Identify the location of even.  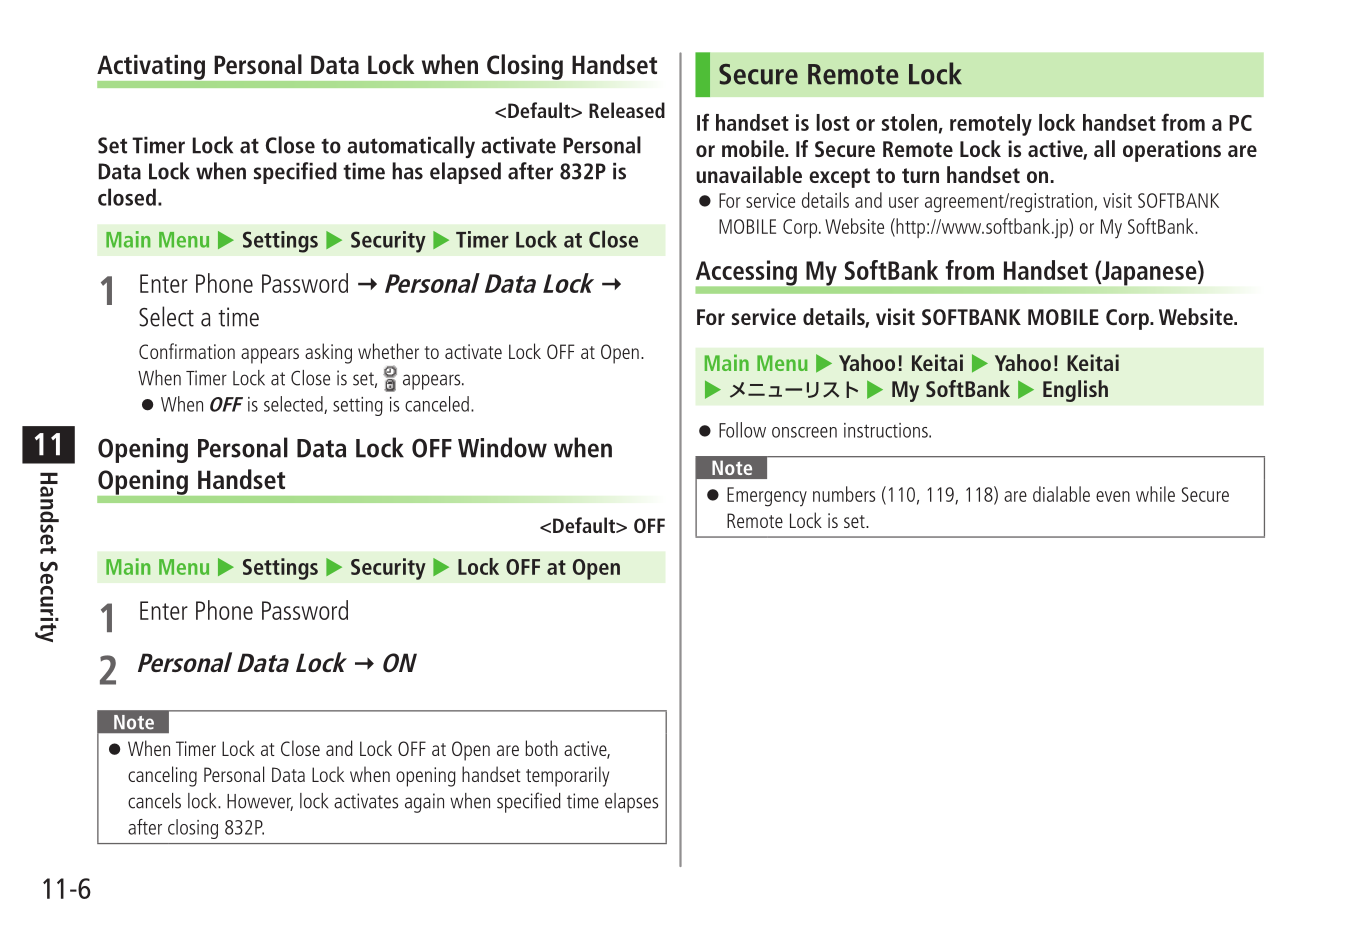
(1113, 496).
